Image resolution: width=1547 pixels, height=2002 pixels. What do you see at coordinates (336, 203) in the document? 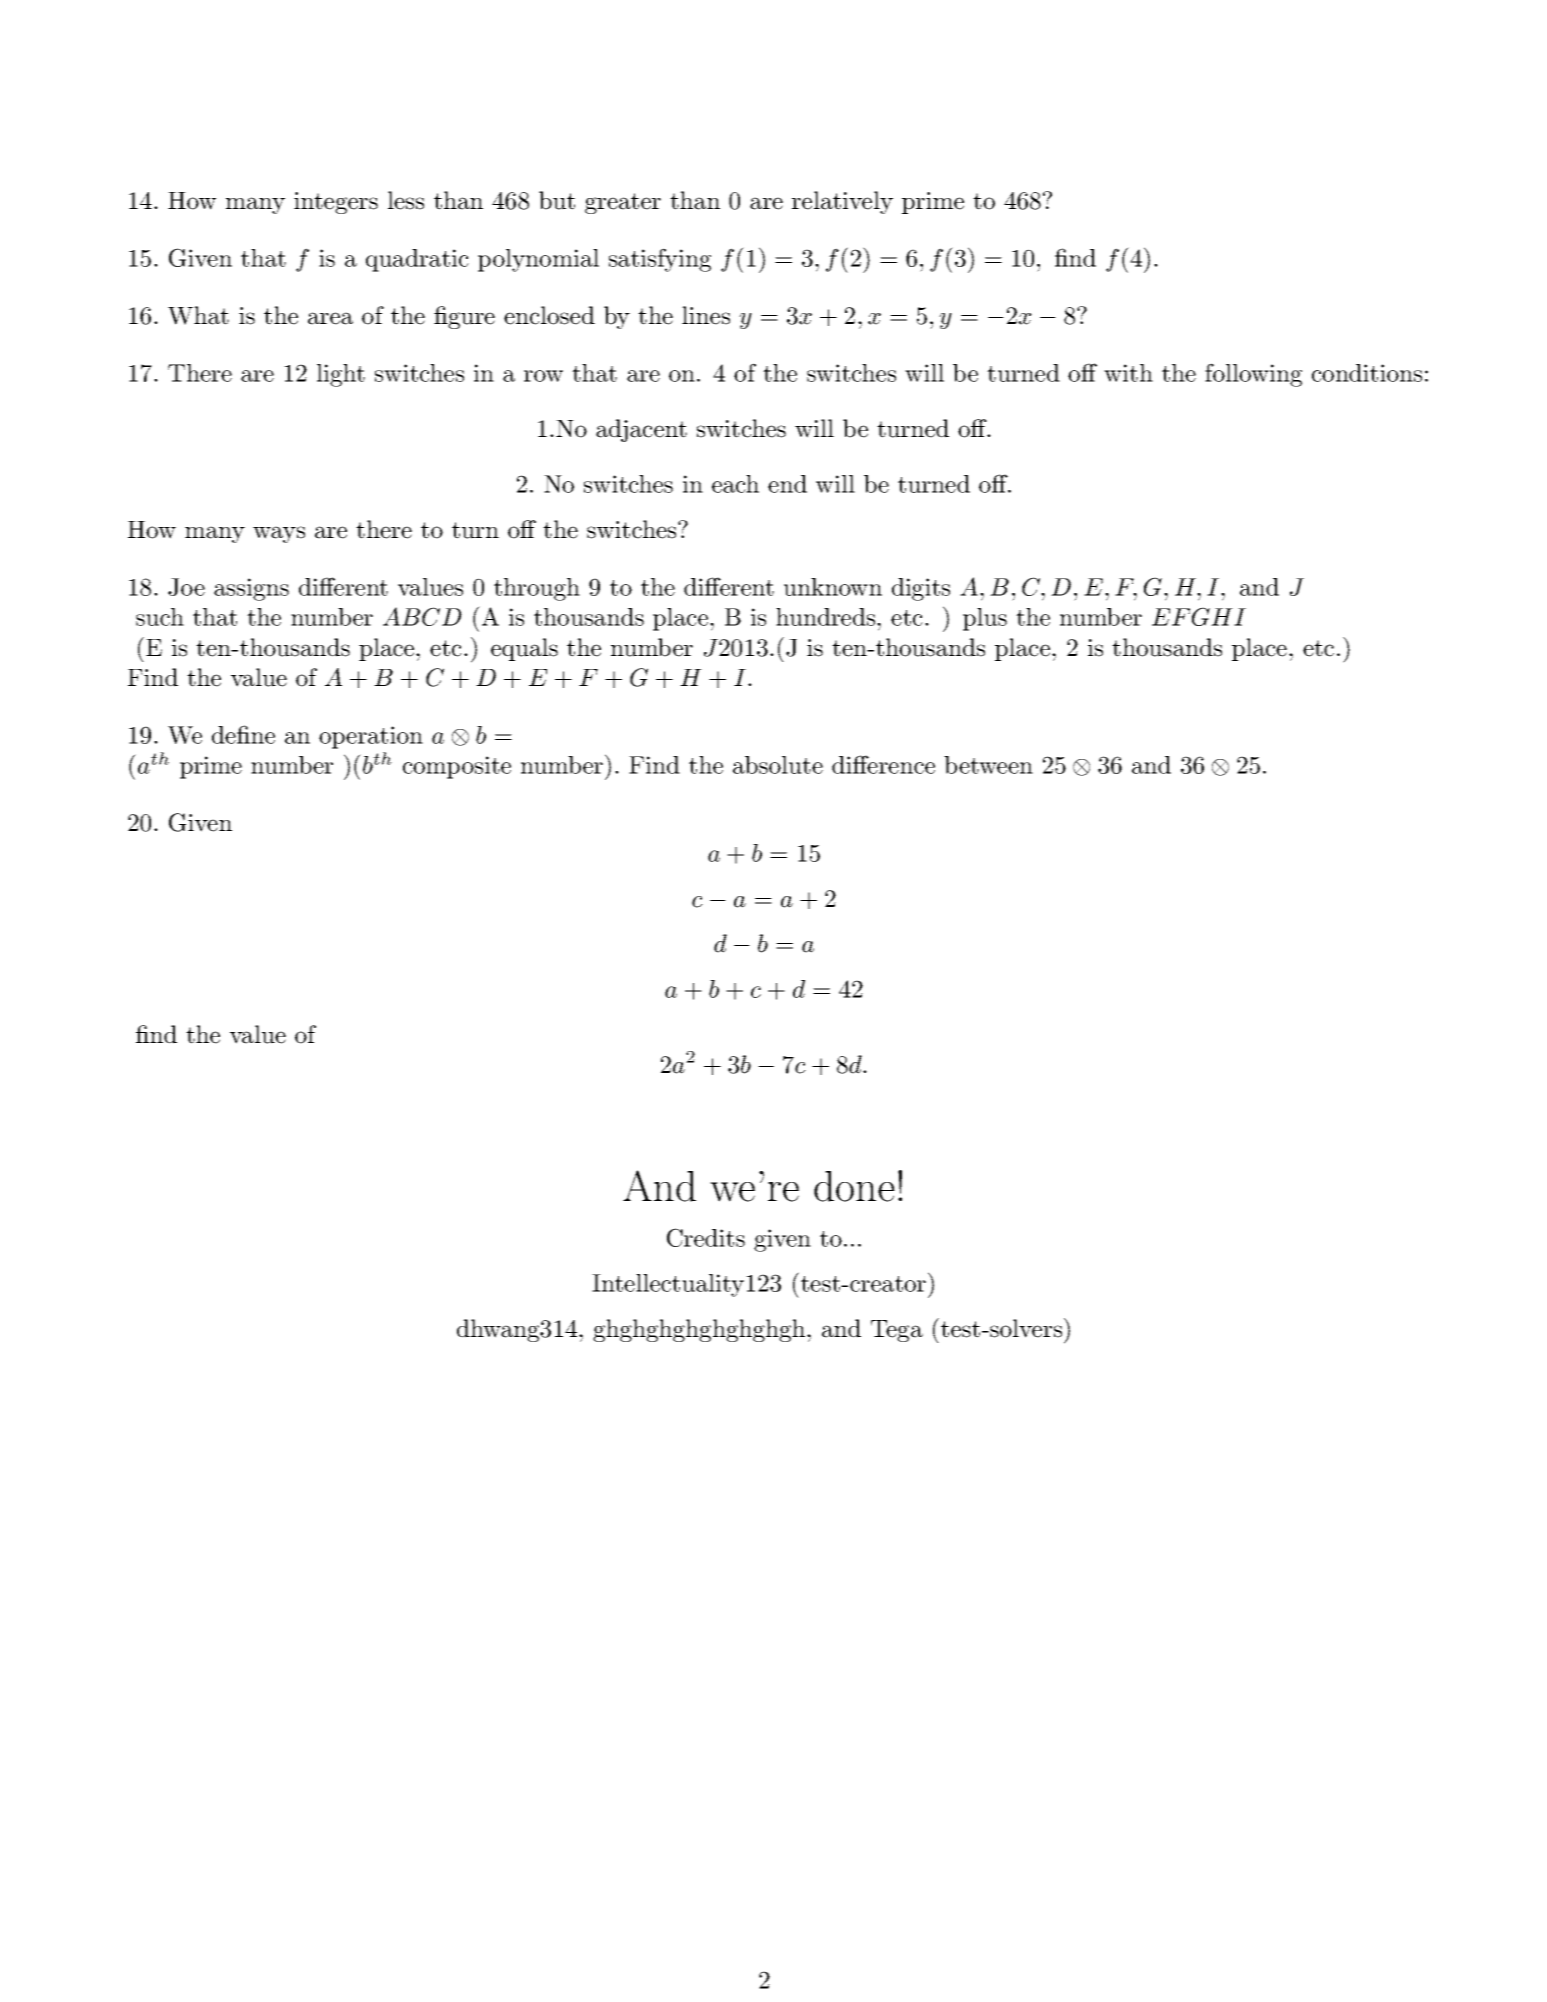
I see `integers` at bounding box center [336, 203].
